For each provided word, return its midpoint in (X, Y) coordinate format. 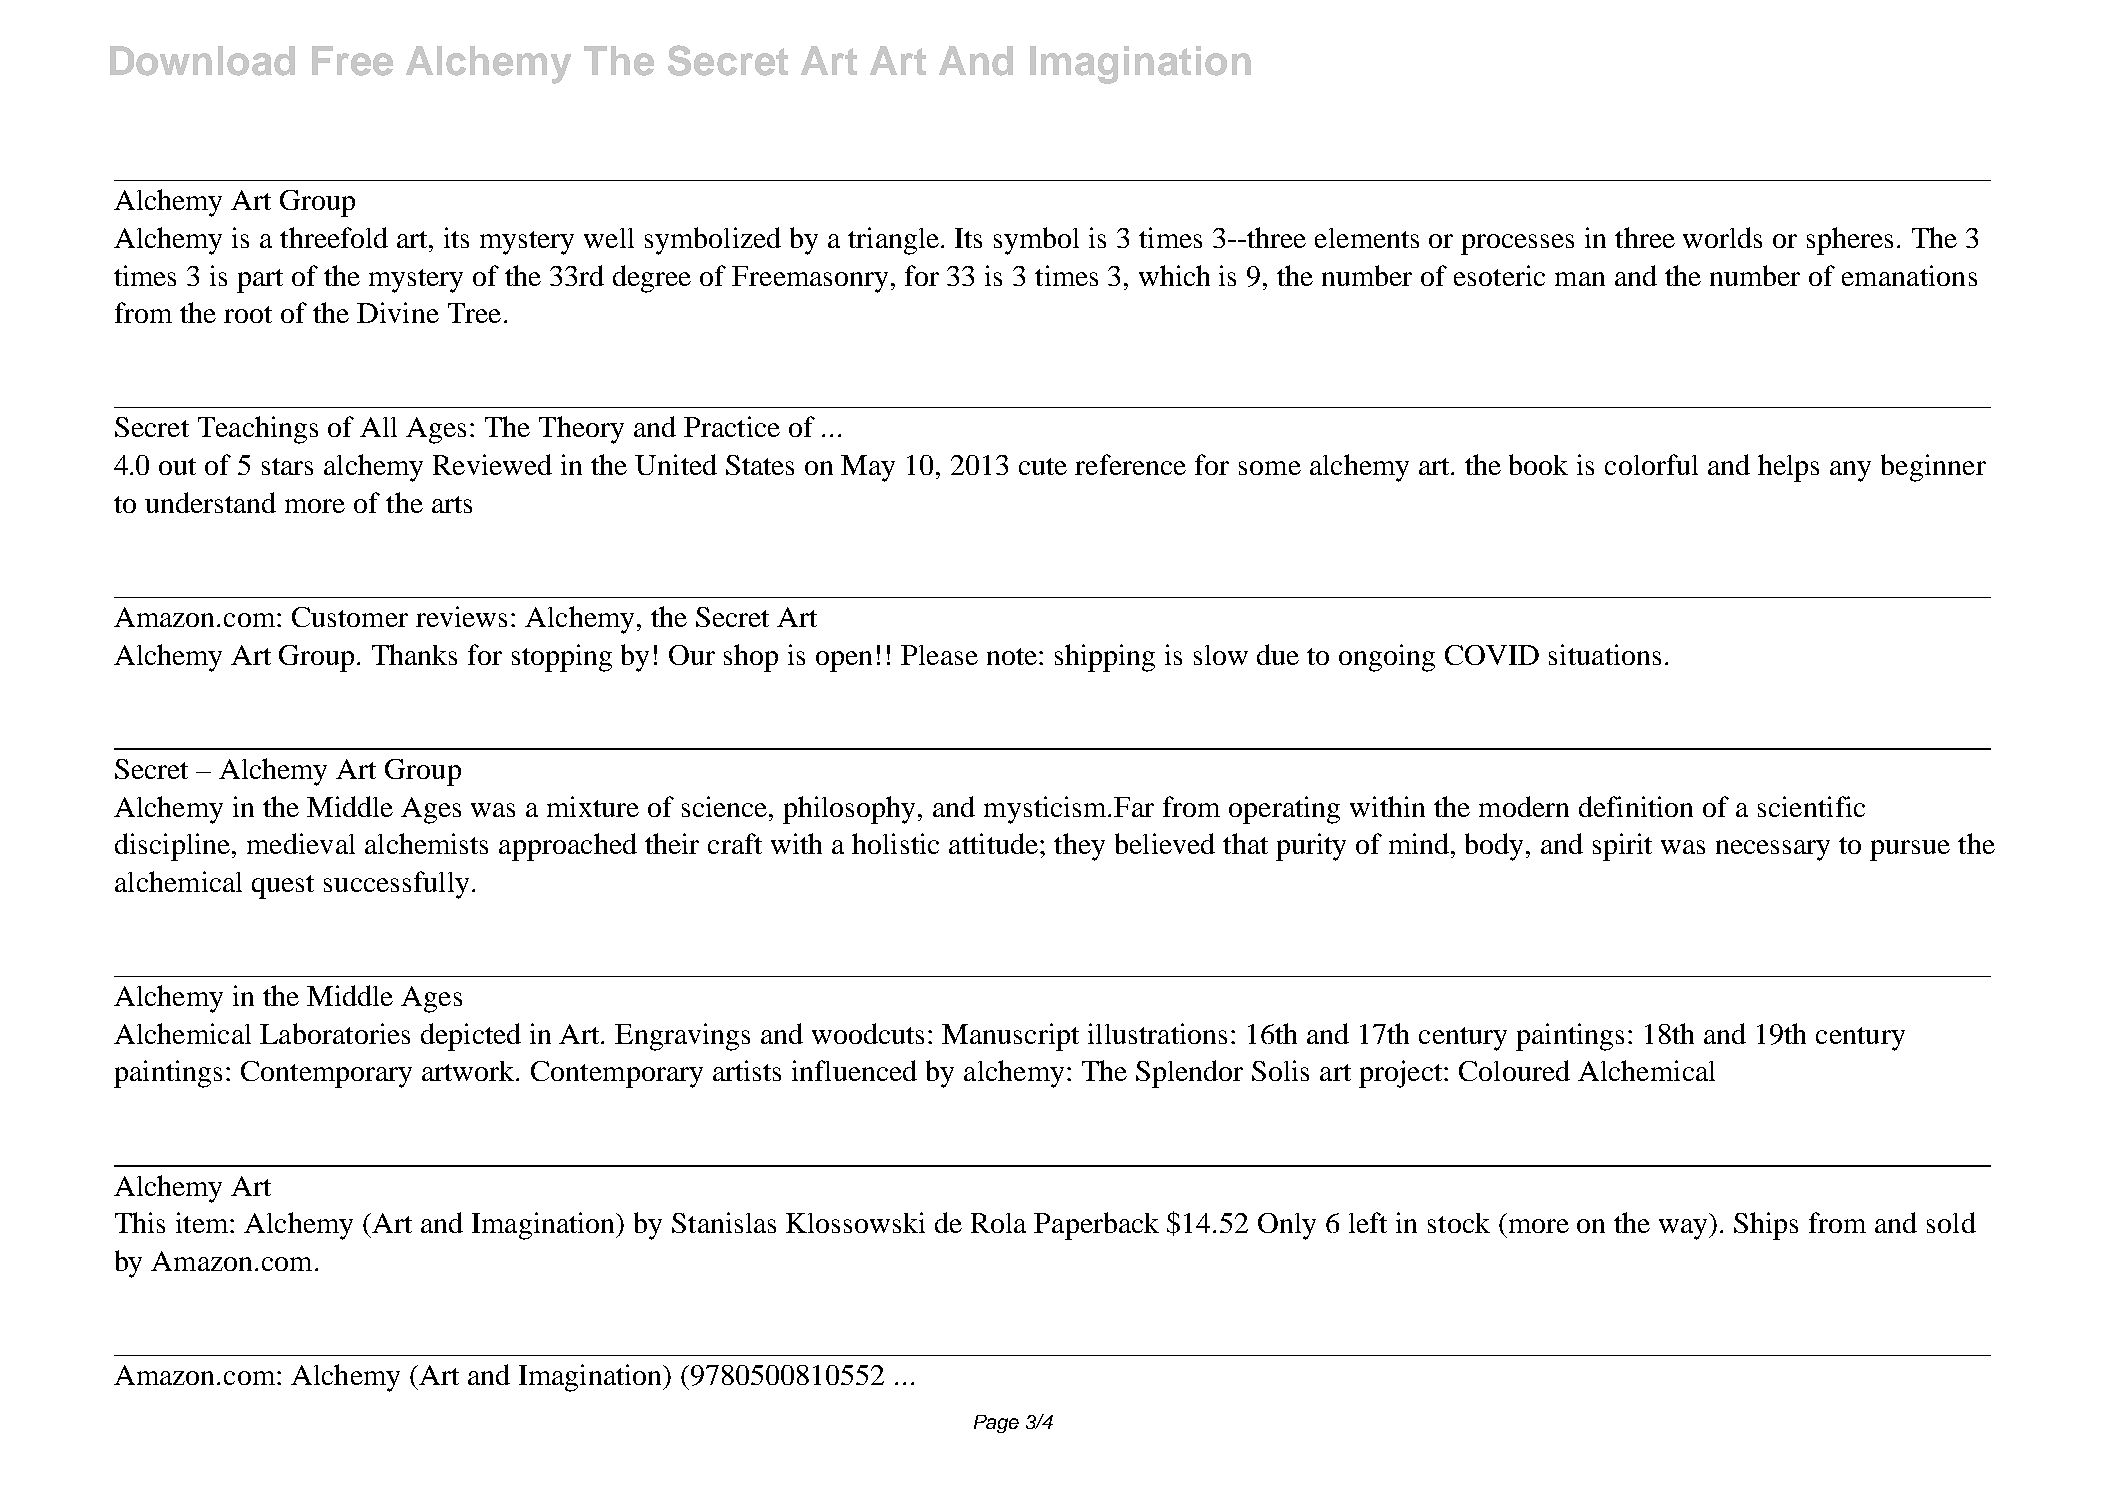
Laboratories (335, 1033)
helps (1788, 468)
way (1685, 1229)
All (378, 427)
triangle (895, 241)
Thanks (414, 654)
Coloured (1514, 1070)
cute (1043, 466)
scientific (1811, 806)
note (1013, 656)
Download (202, 61)
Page (996, 1424)
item (203, 1222)
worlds (1722, 237)
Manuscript (1010, 1037)
